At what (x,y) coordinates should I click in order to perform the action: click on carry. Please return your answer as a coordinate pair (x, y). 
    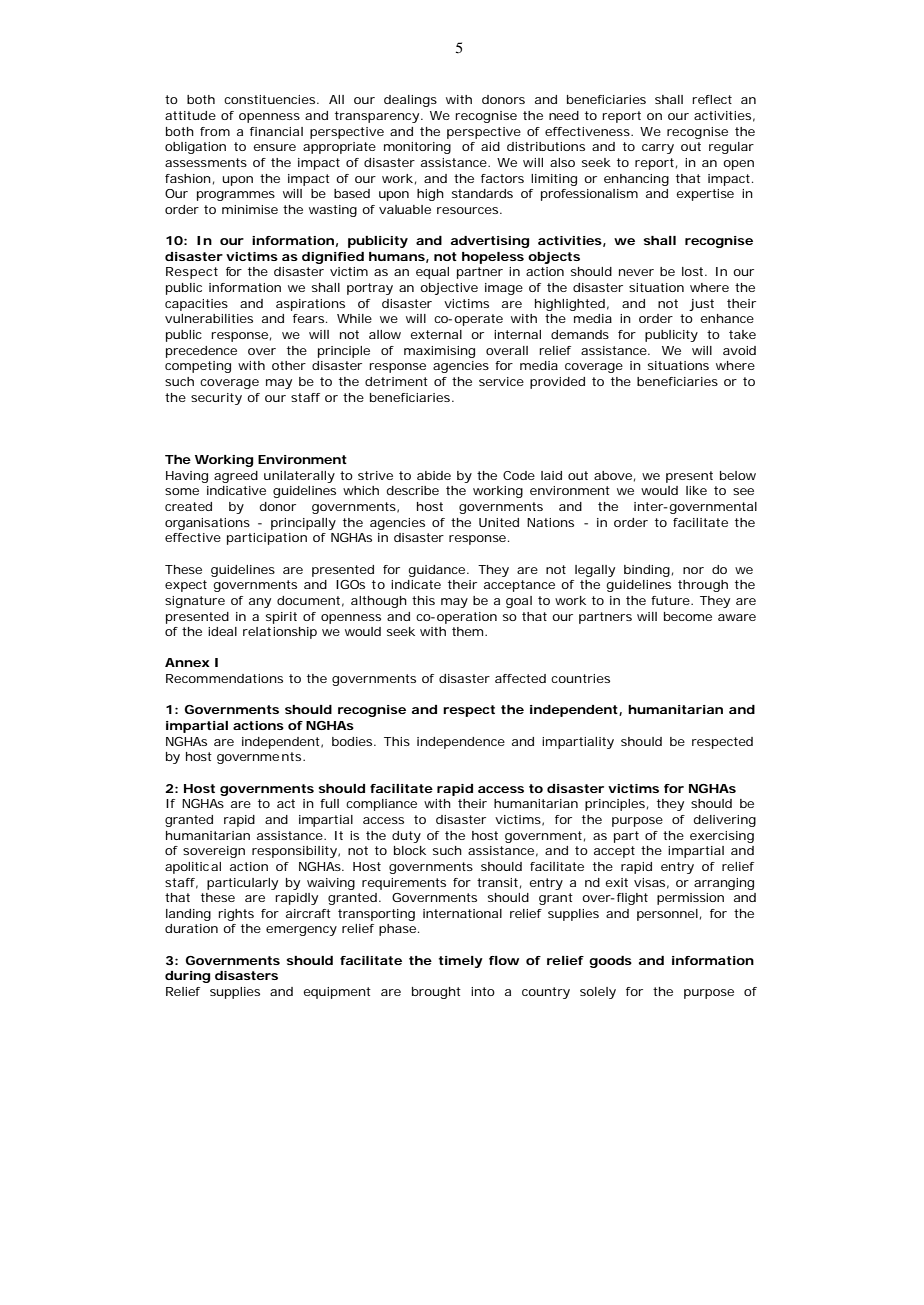
    Looking at the image, I should click on (658, 149).
